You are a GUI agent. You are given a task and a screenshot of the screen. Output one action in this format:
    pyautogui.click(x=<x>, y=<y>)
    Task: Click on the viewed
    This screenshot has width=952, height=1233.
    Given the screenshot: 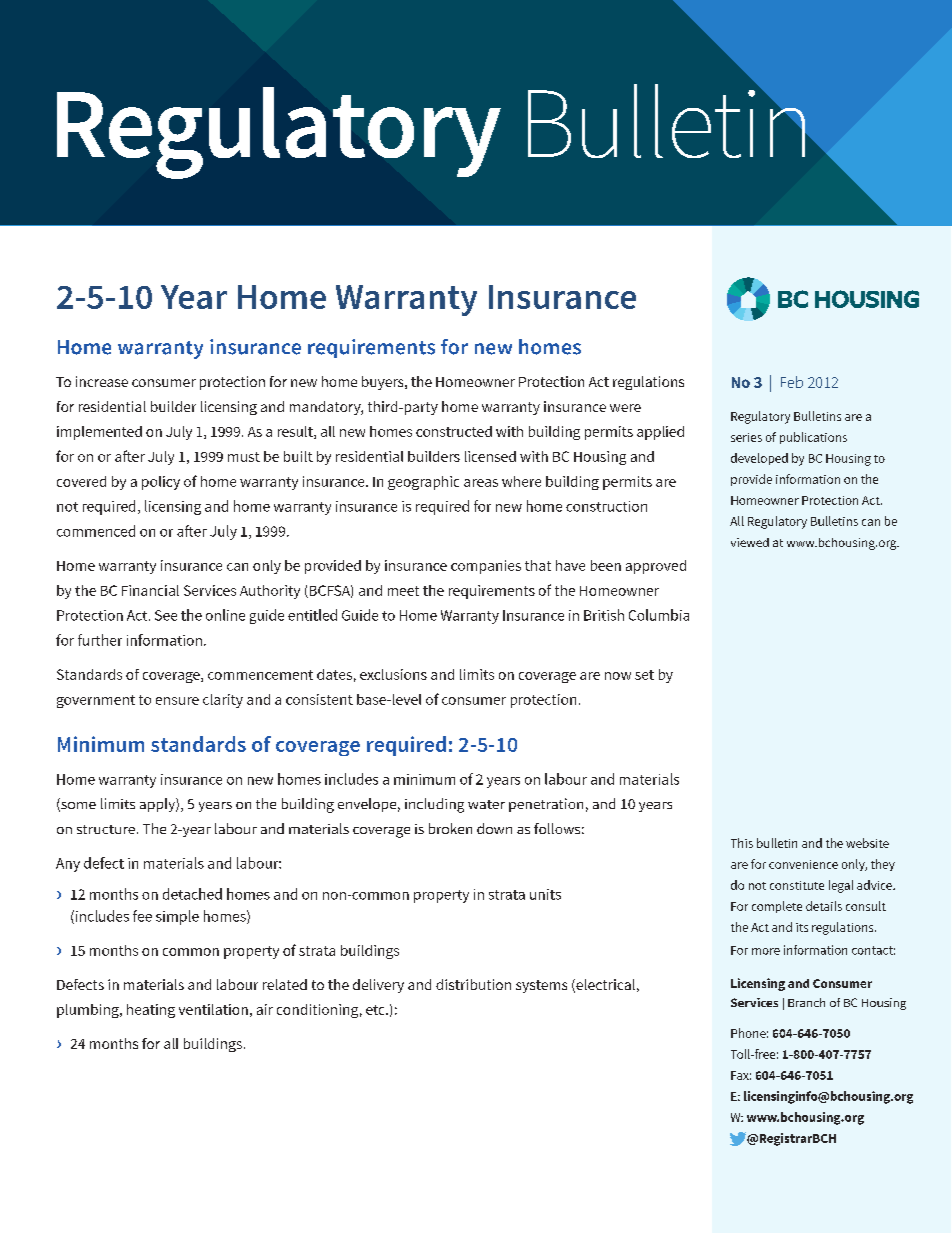 What is the action you would take?
    pyautogui.click(x=750, y=542)
